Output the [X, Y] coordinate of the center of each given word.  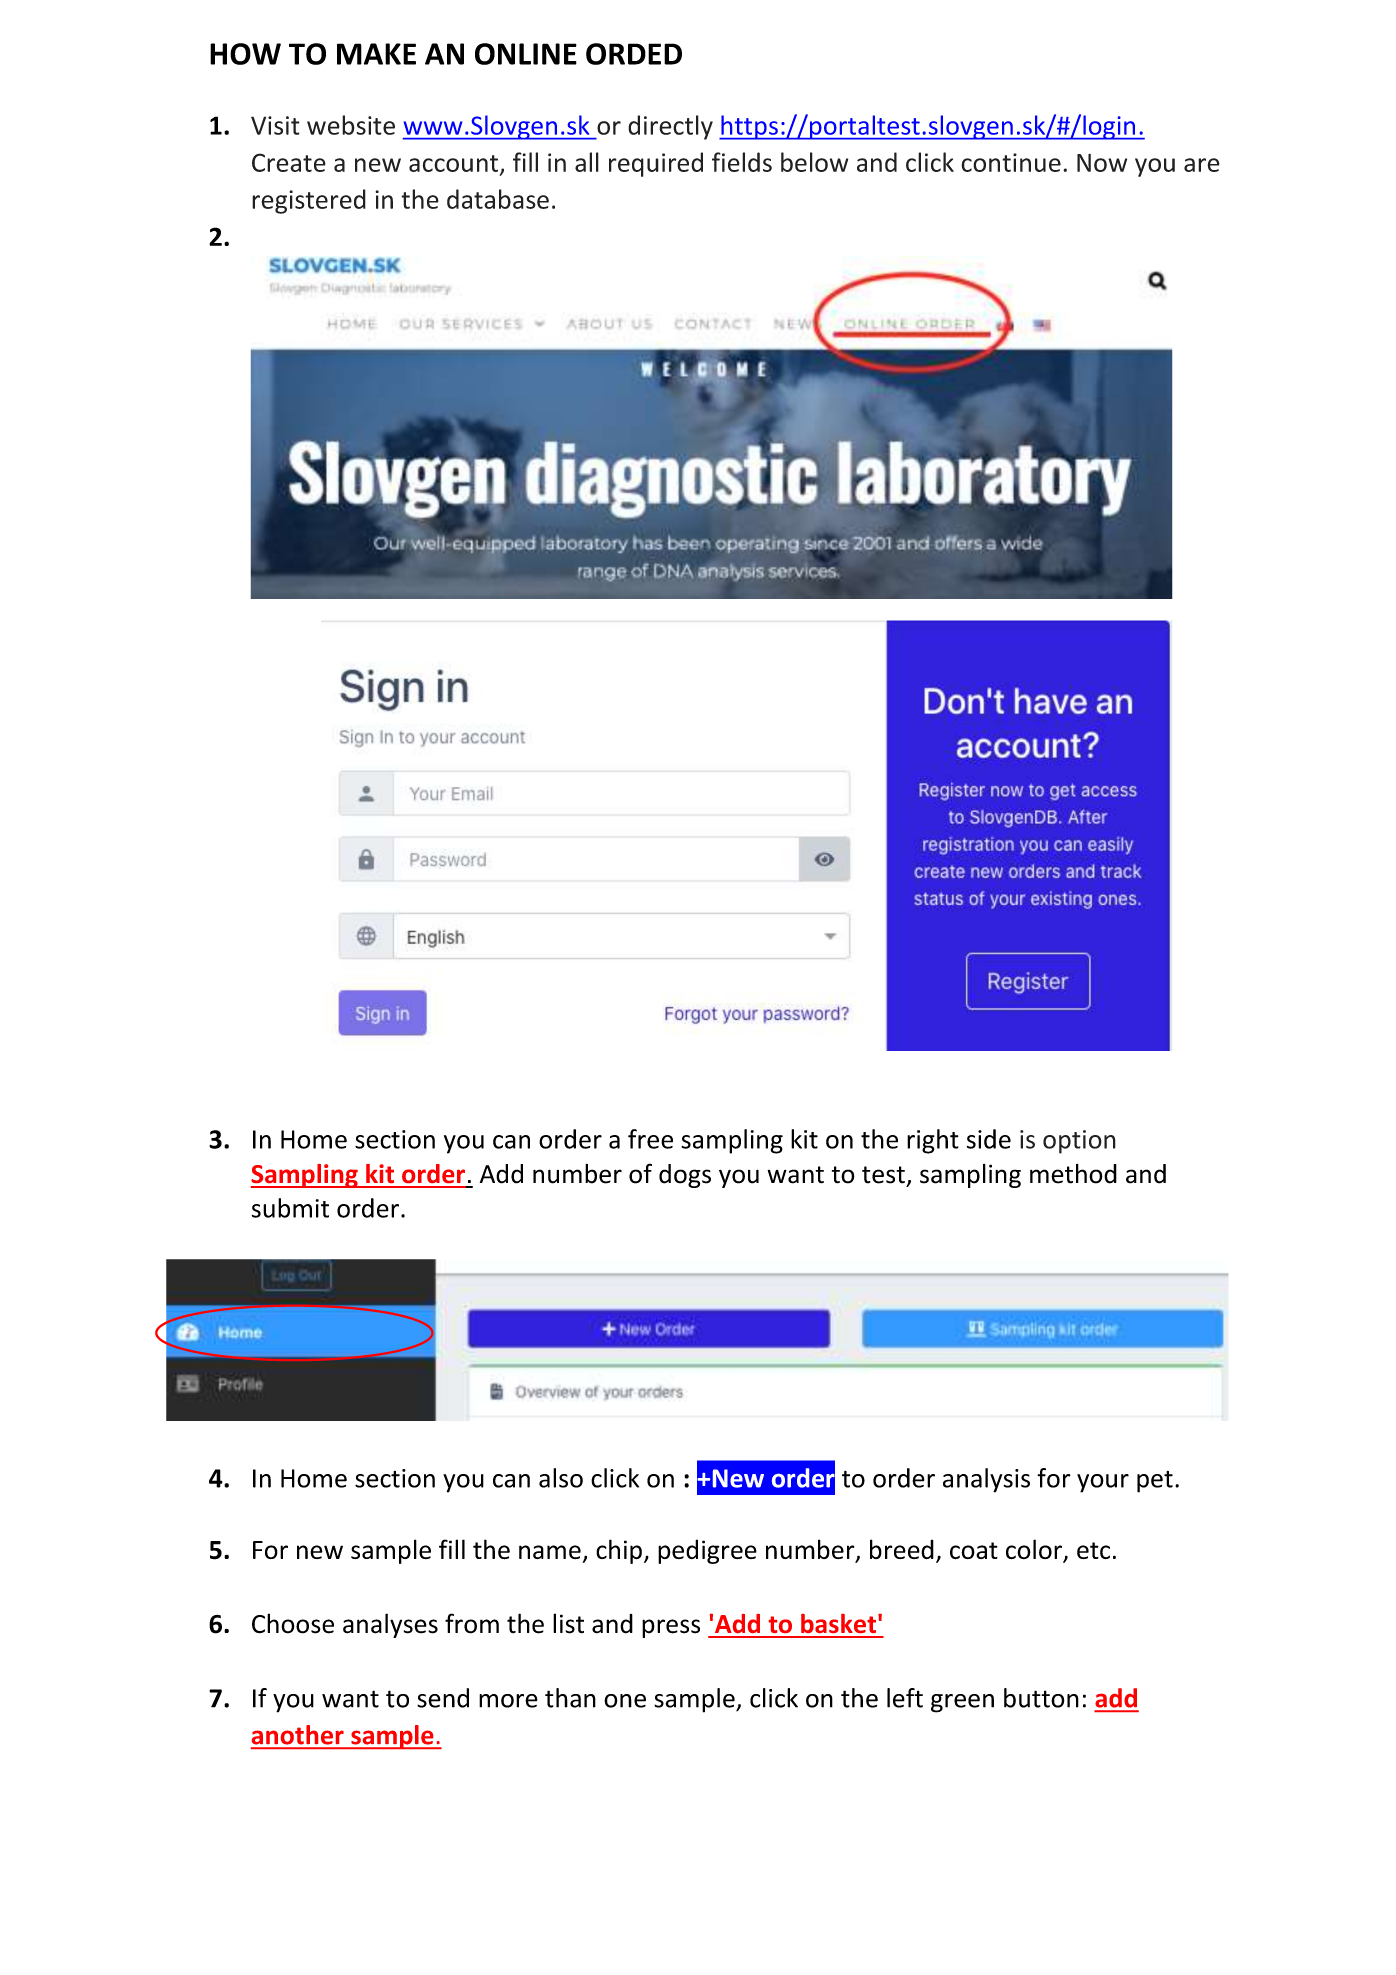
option [1079, 1142]
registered [309, 201]
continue [1011, 162]
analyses [390, 1625]
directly [670, 127]
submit [290, 1208]
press [671, 1628]
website [351, 125]
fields [742, 162]
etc [1093, 1550]
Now [1102, 163]
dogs [685, 1176]
